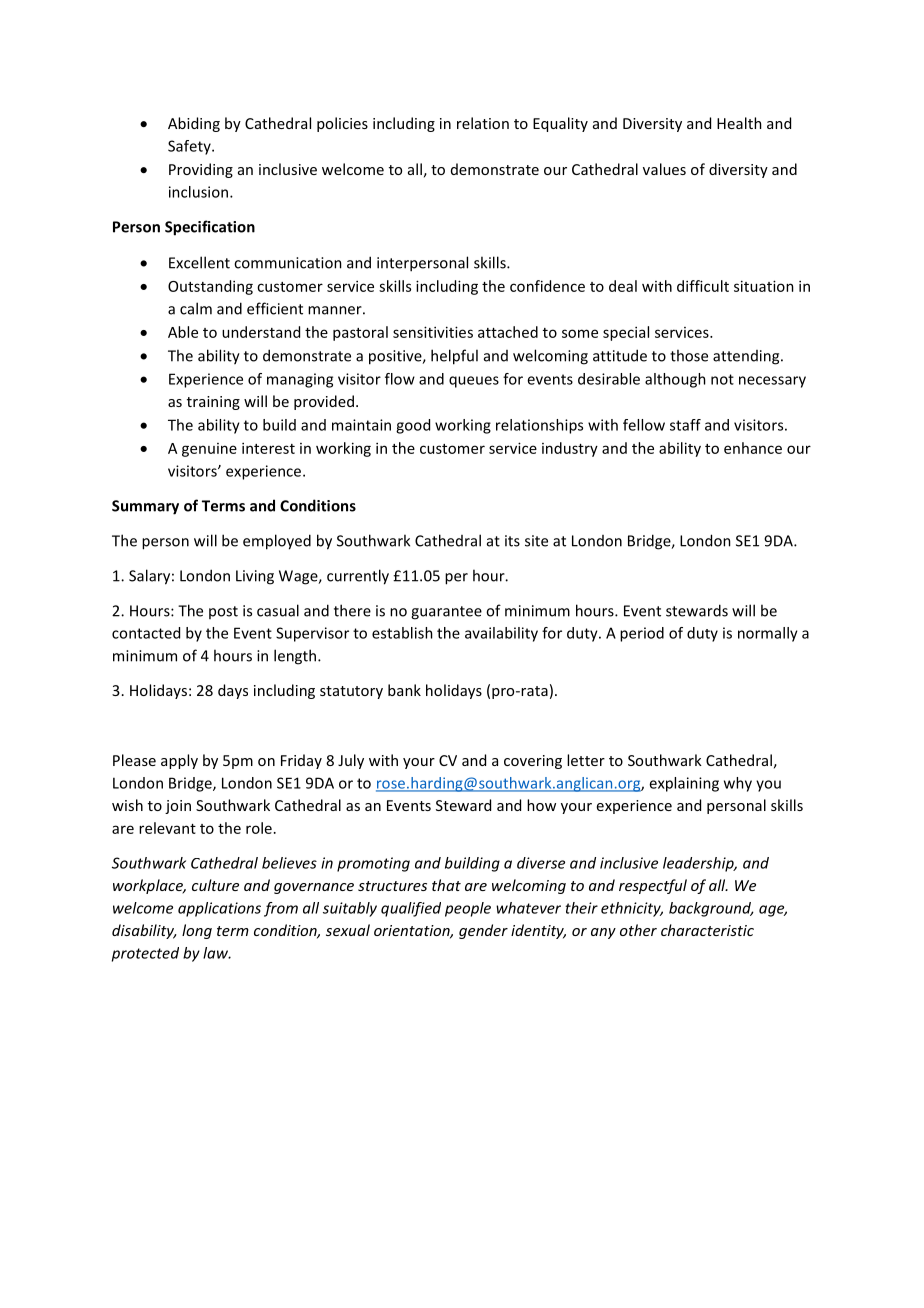  I want to click on staff, so click(685, 425).
